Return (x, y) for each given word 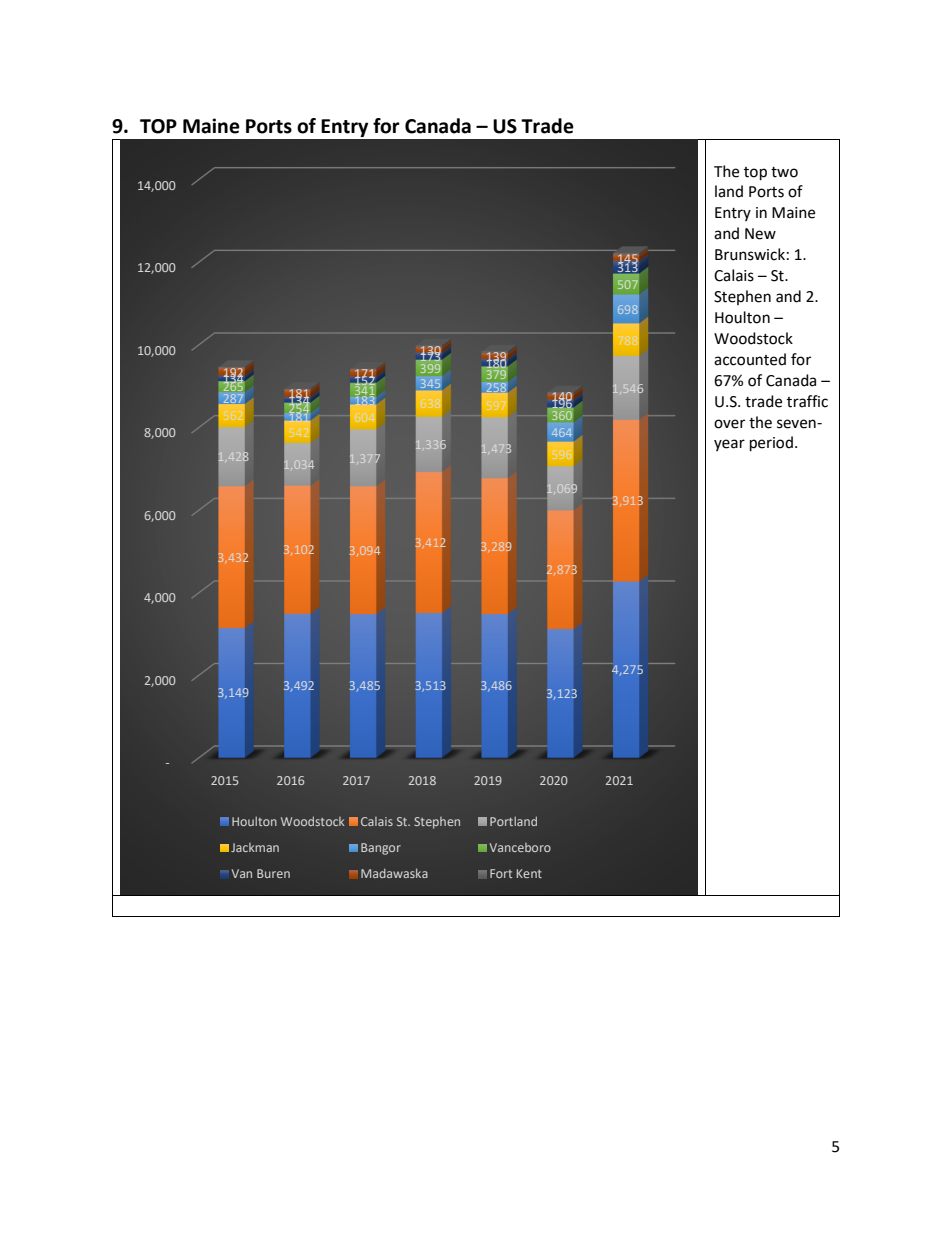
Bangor (381, 849)
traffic (807, 401)
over (729, 424)
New (760, 234)
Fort (501, 873)
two (784, 172)
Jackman (255, 847)
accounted (750, 359)
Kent (529, 873)
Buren (273, 873)
